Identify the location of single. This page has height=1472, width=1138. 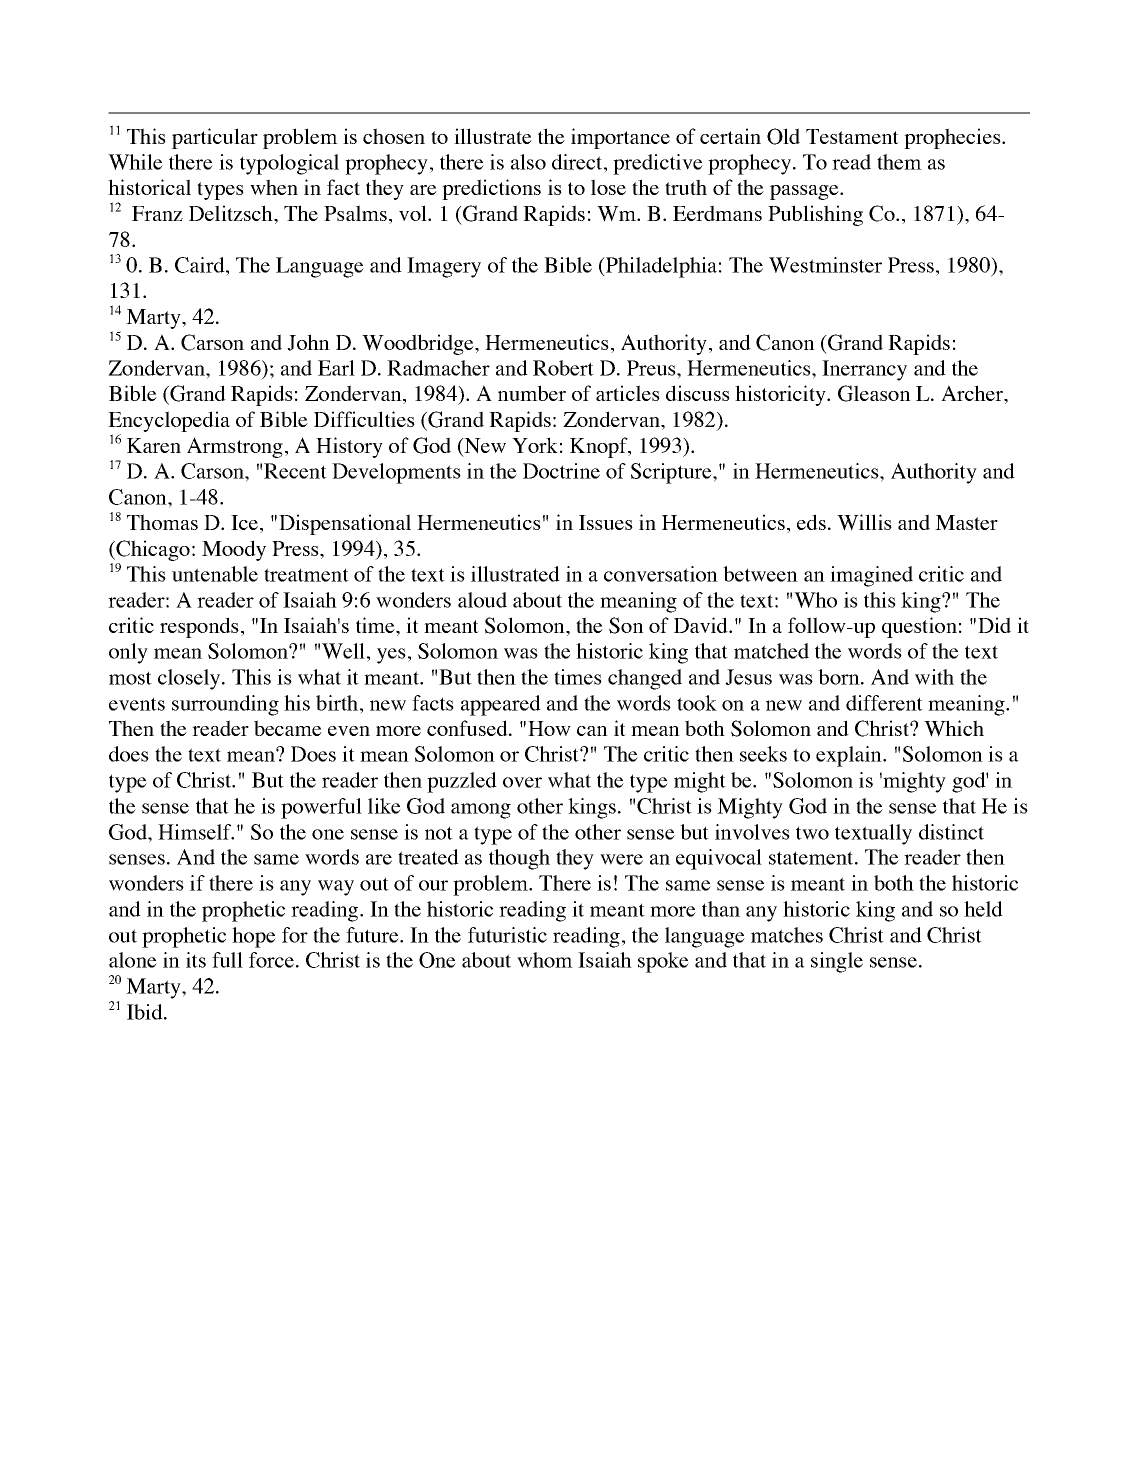
(837, 962).
